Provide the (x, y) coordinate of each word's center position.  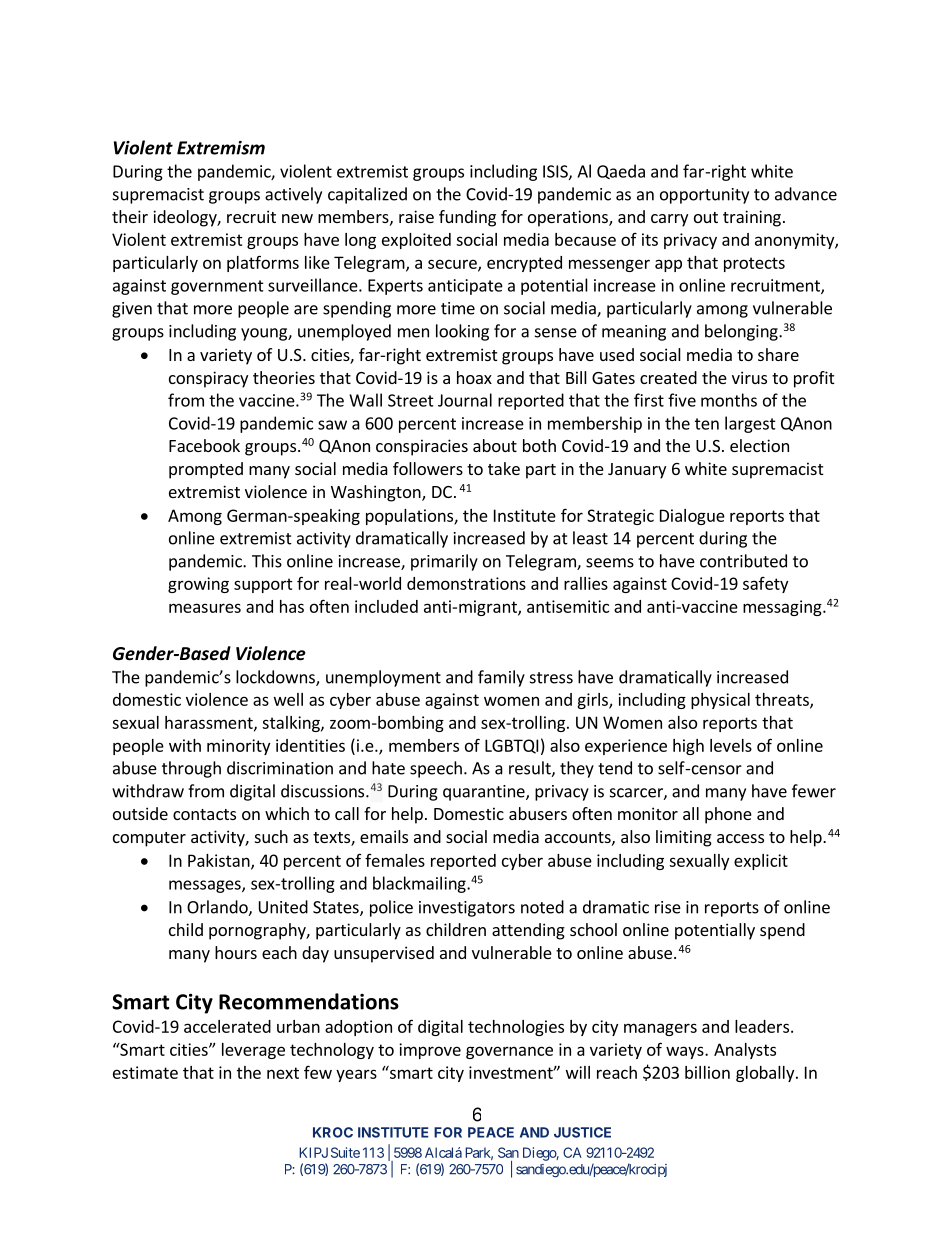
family (501, 678)
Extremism (221, 148)
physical (720, 701)
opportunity (704, 196)
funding (467, 218)
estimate (145, 1072)
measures (205, 608)
